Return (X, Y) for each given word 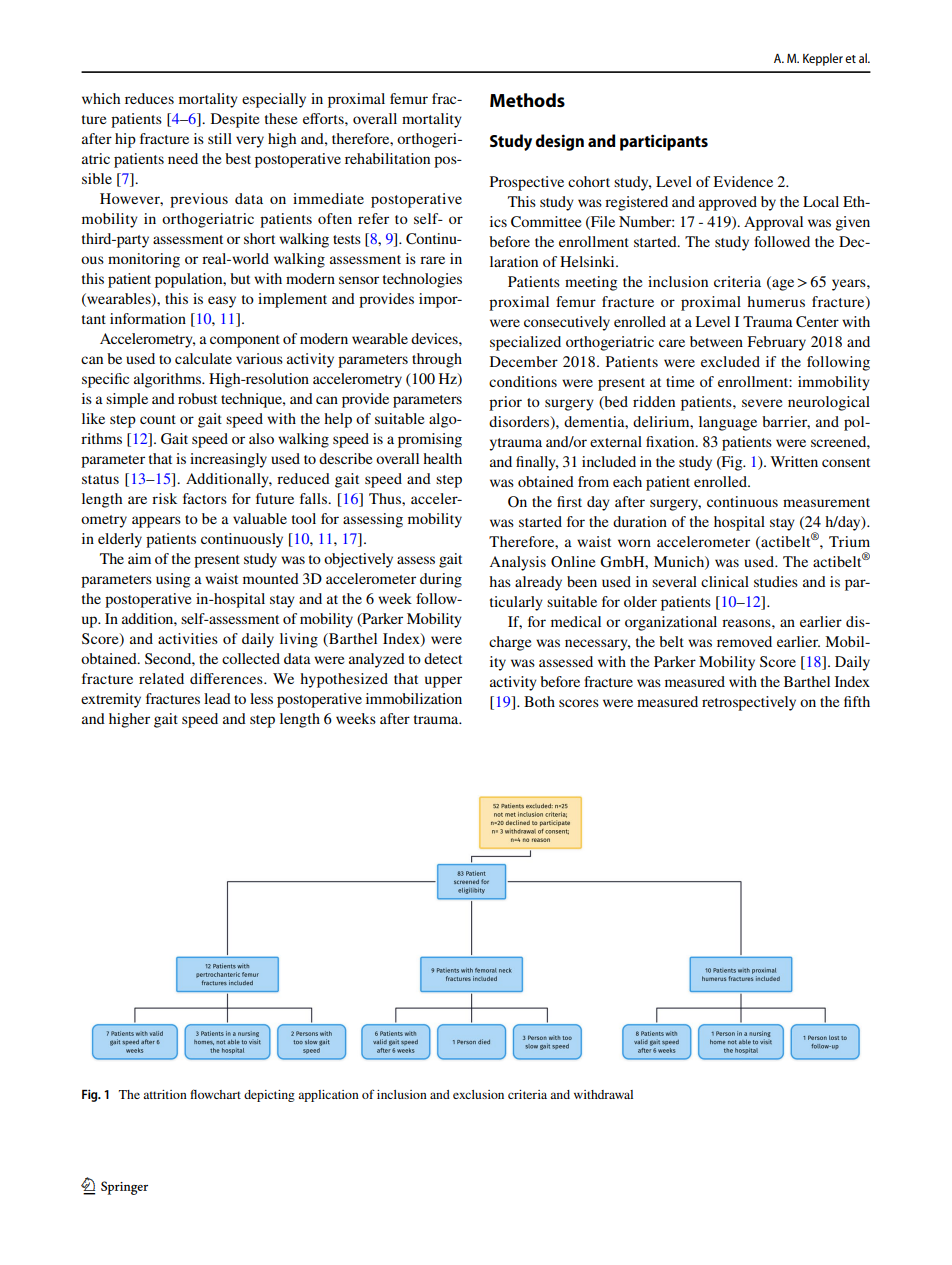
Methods (527, 100)
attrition (165, 1094)
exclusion (478, 1094)
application (328, 1096)
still (220, 138)
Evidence (743, 181)
